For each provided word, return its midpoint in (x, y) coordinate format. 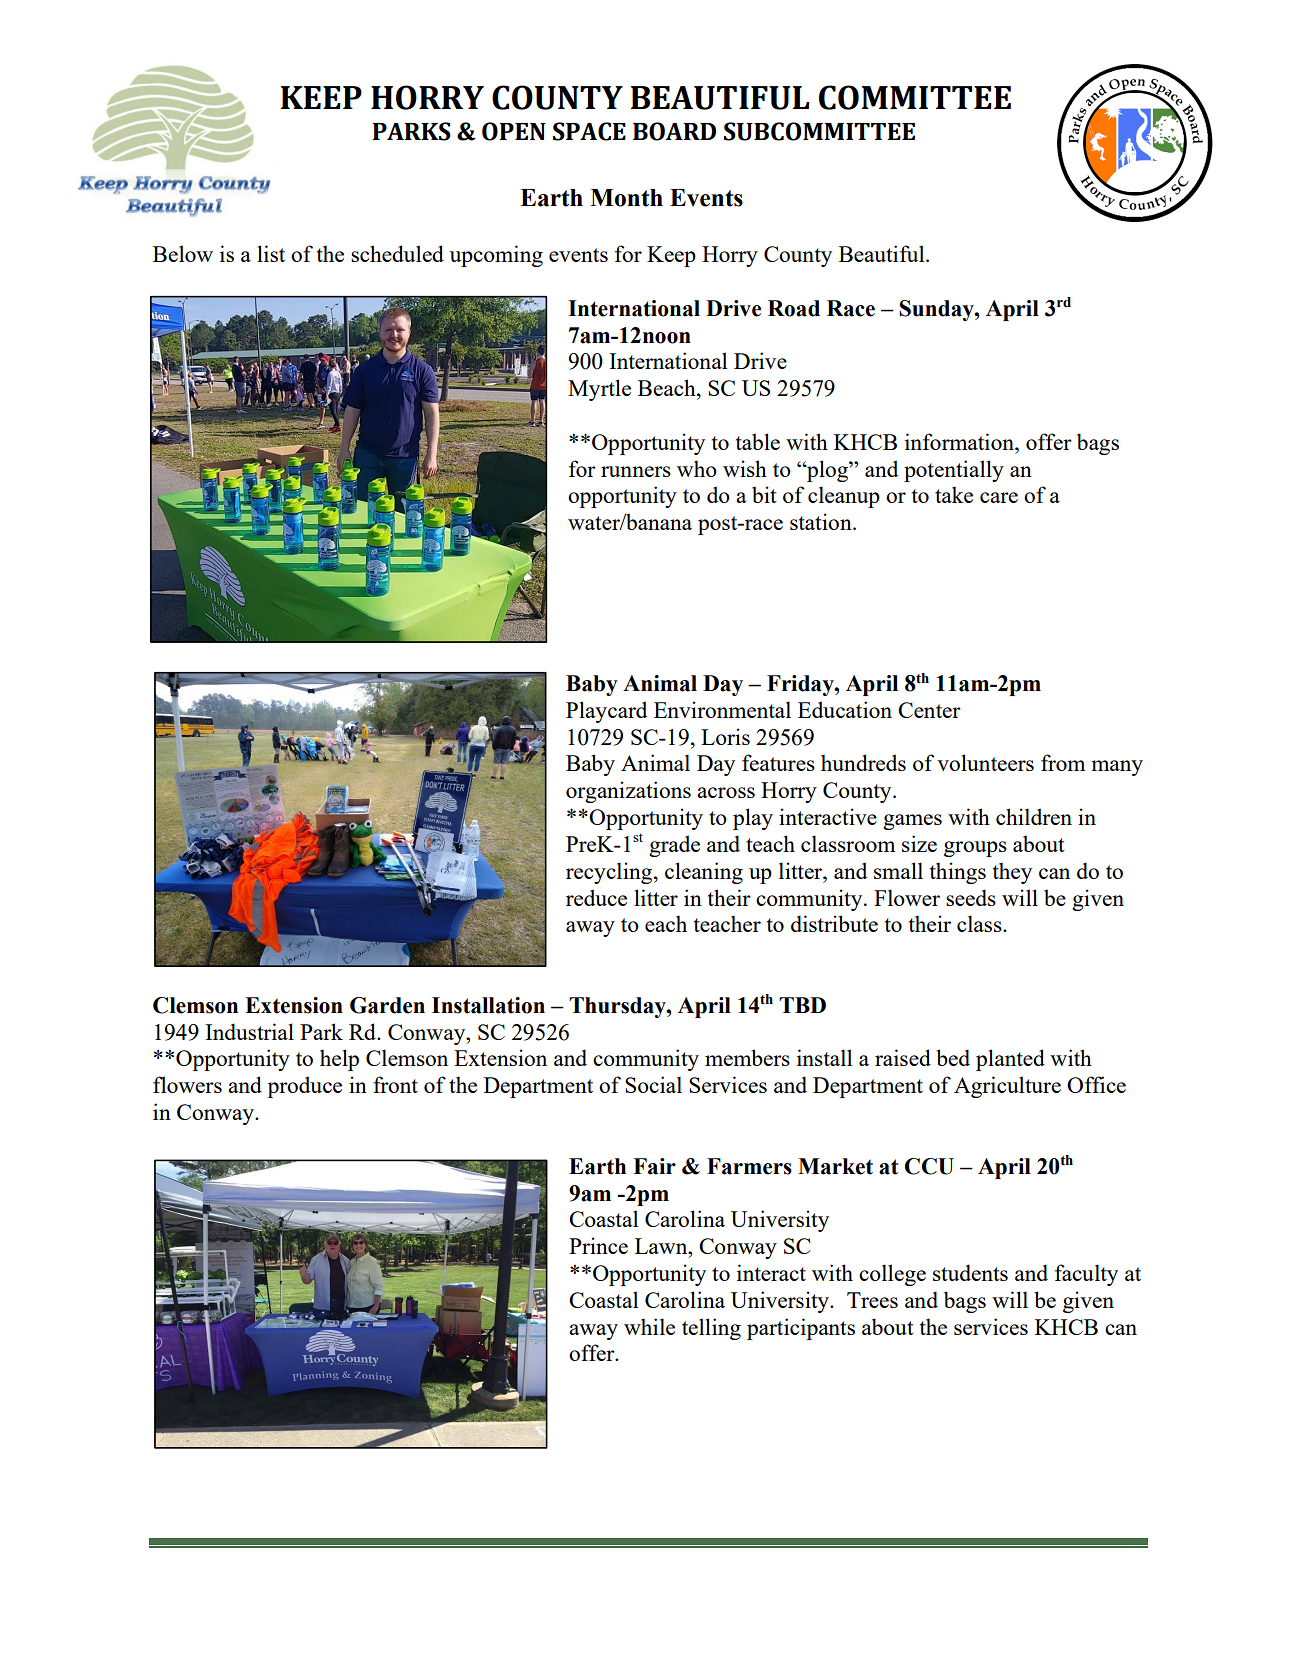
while (649, 1326)
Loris (725, 736)
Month (626, 198)
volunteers (985, 762)
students (970, 1272)
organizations (628, 792)
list (271, 253)
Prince (598, 1245)
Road (794, 308)
